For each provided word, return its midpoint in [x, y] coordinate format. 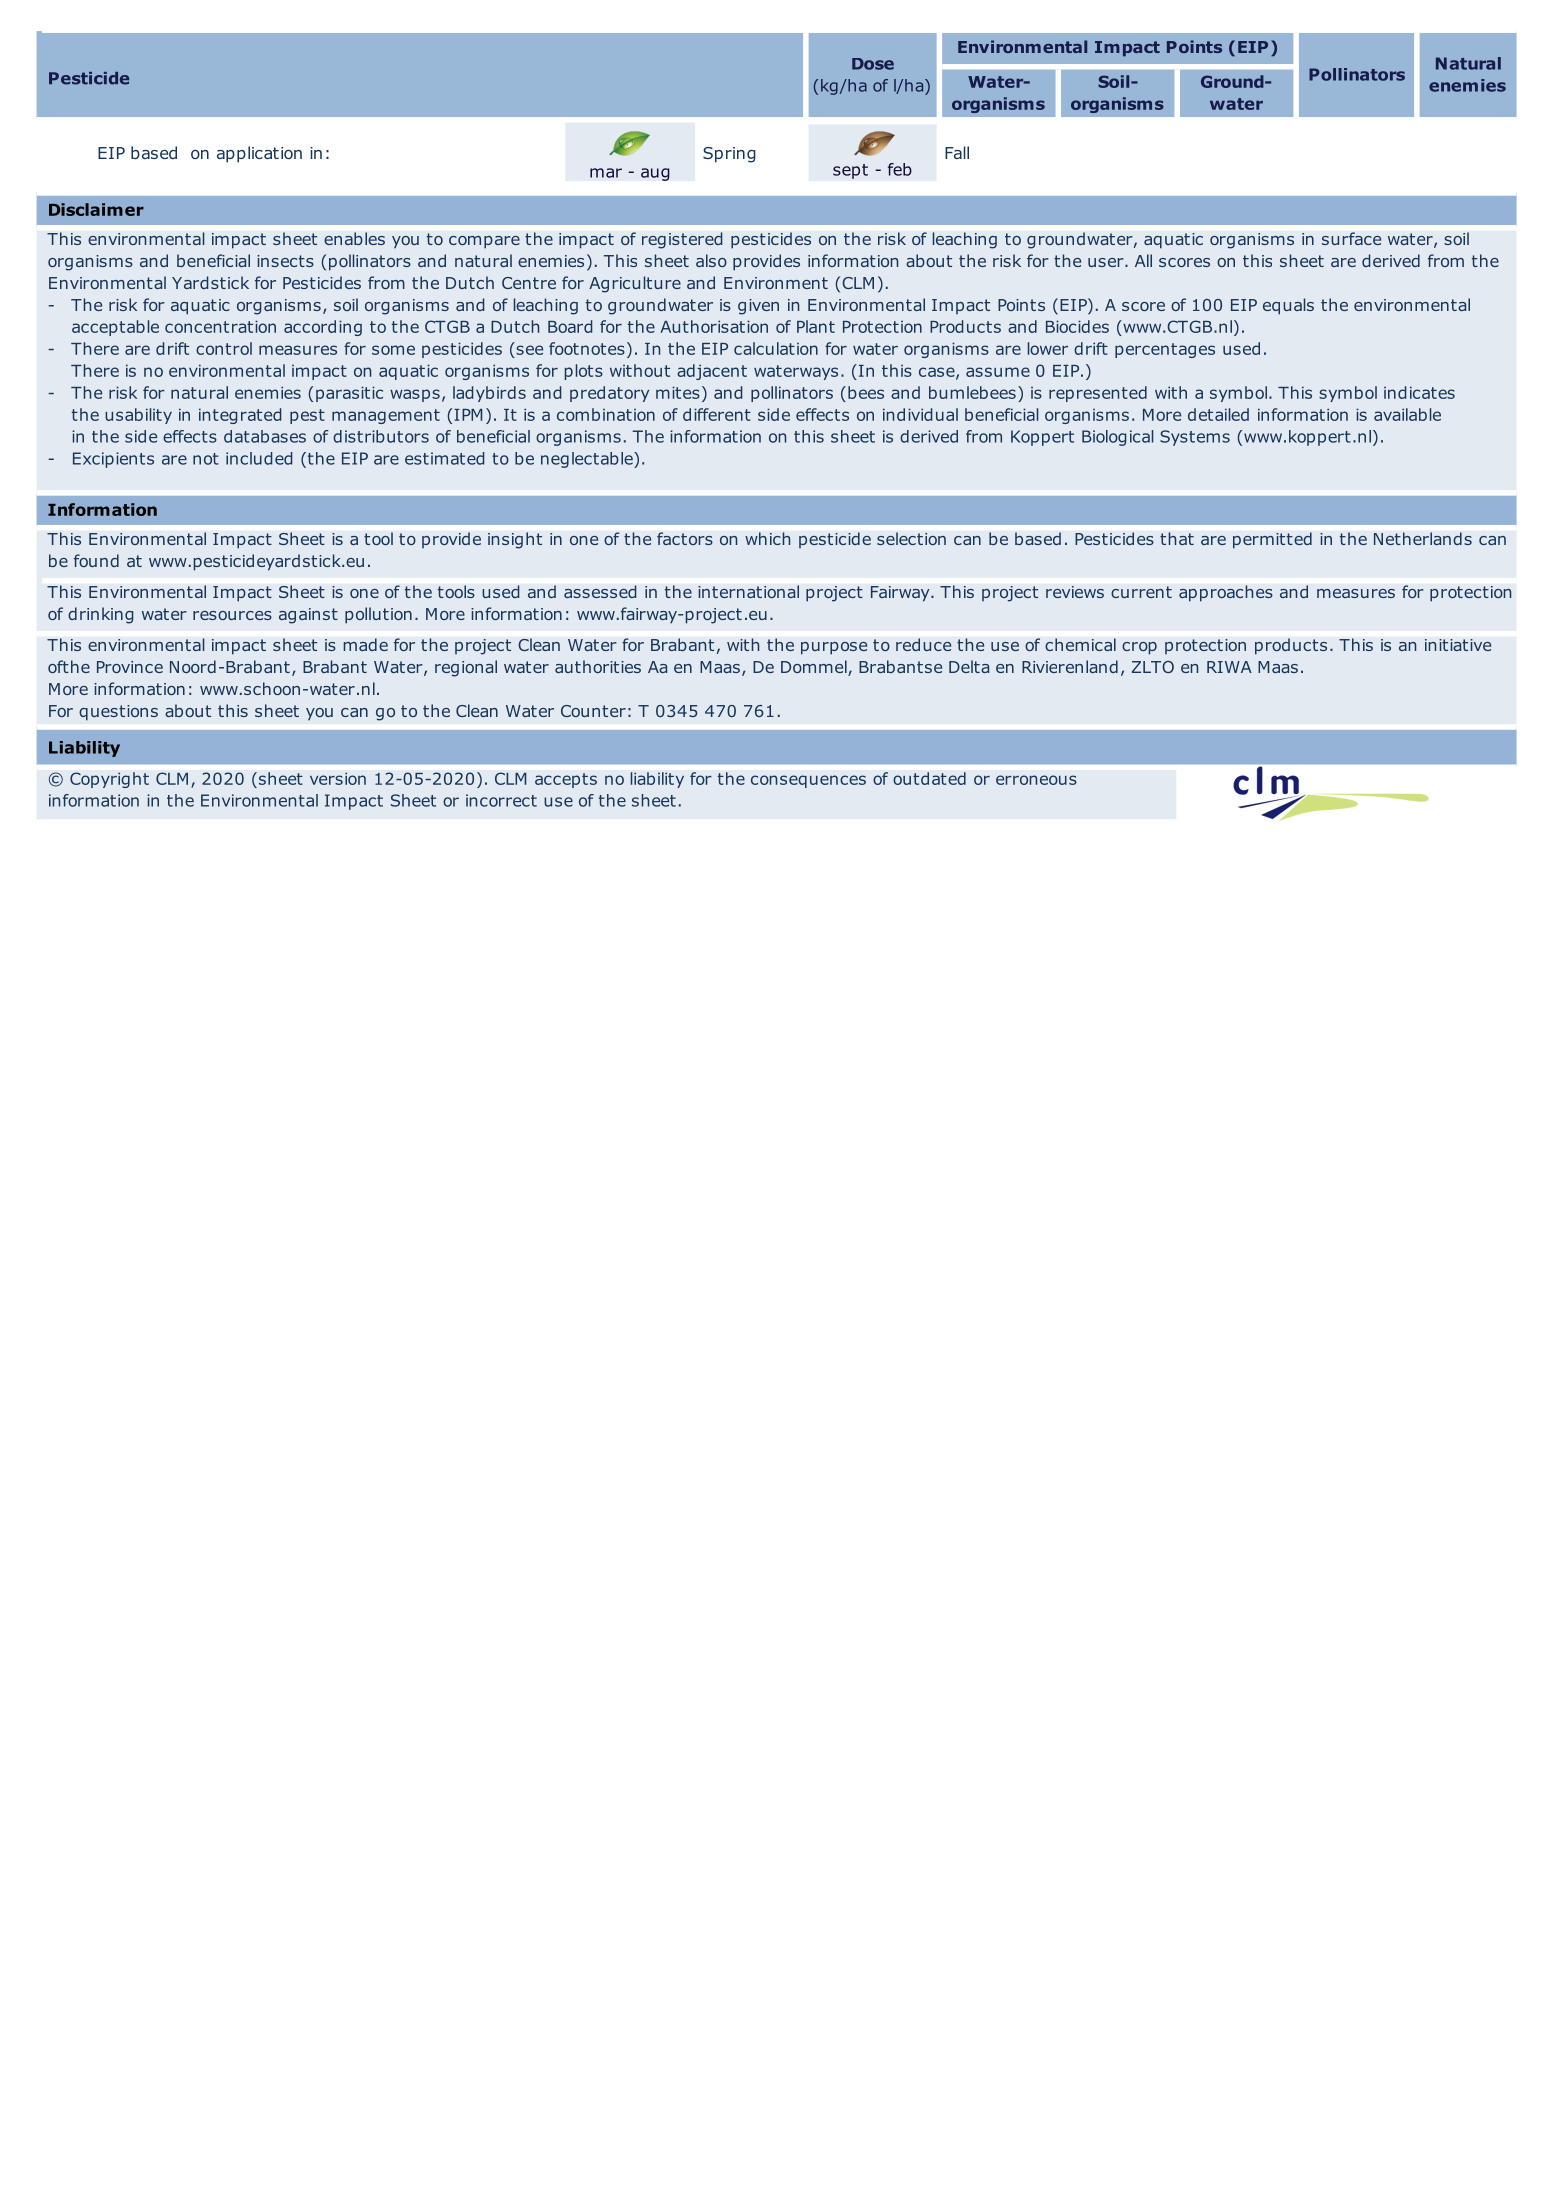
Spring [729, 155]
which [768, 538]
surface [1351, 238]
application [259, 154]
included [259, 458]
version [338, 778]
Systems [1195, 438]
